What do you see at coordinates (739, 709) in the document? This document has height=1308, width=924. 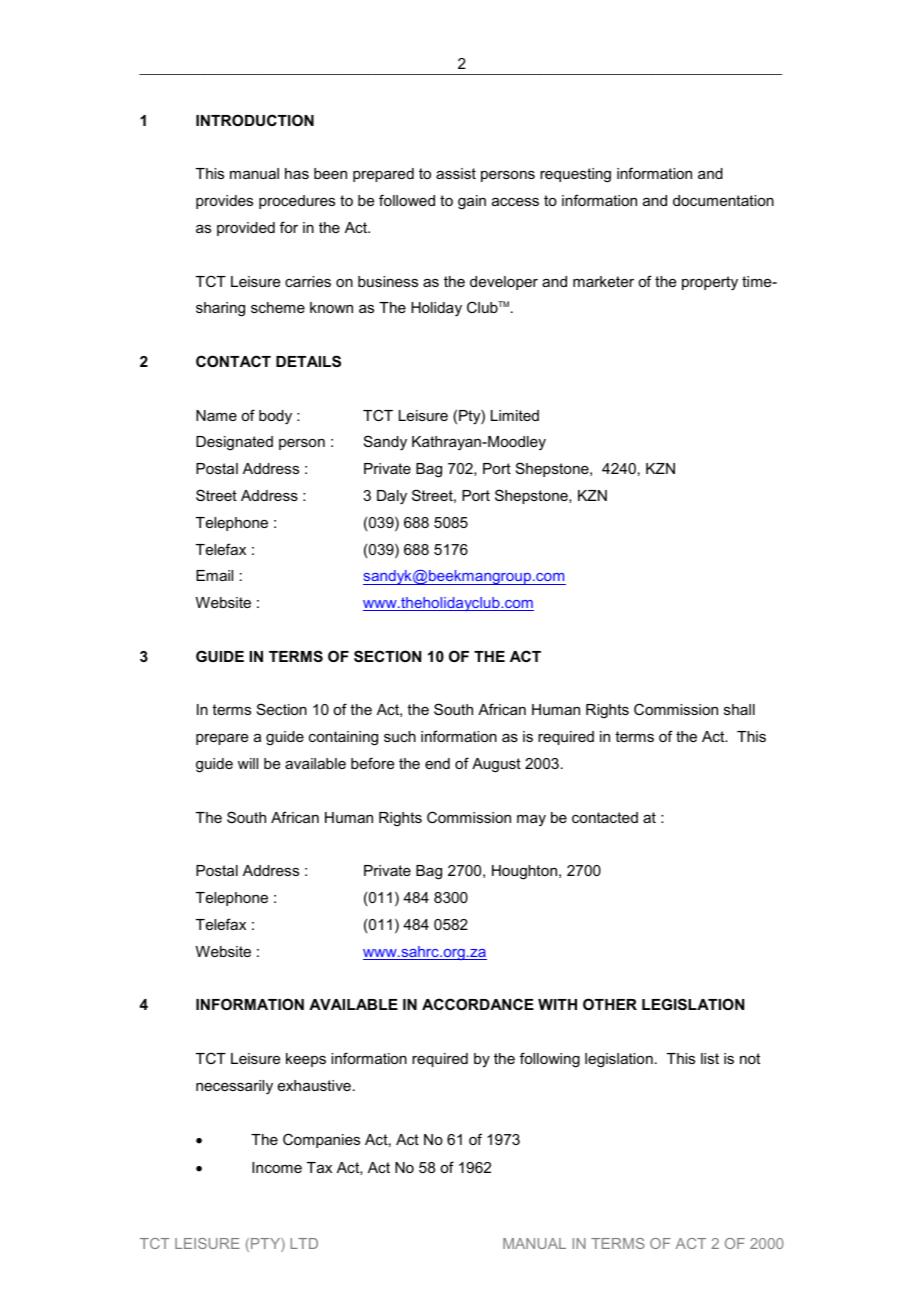 I see `shall` at bounding box center [739, 709].
